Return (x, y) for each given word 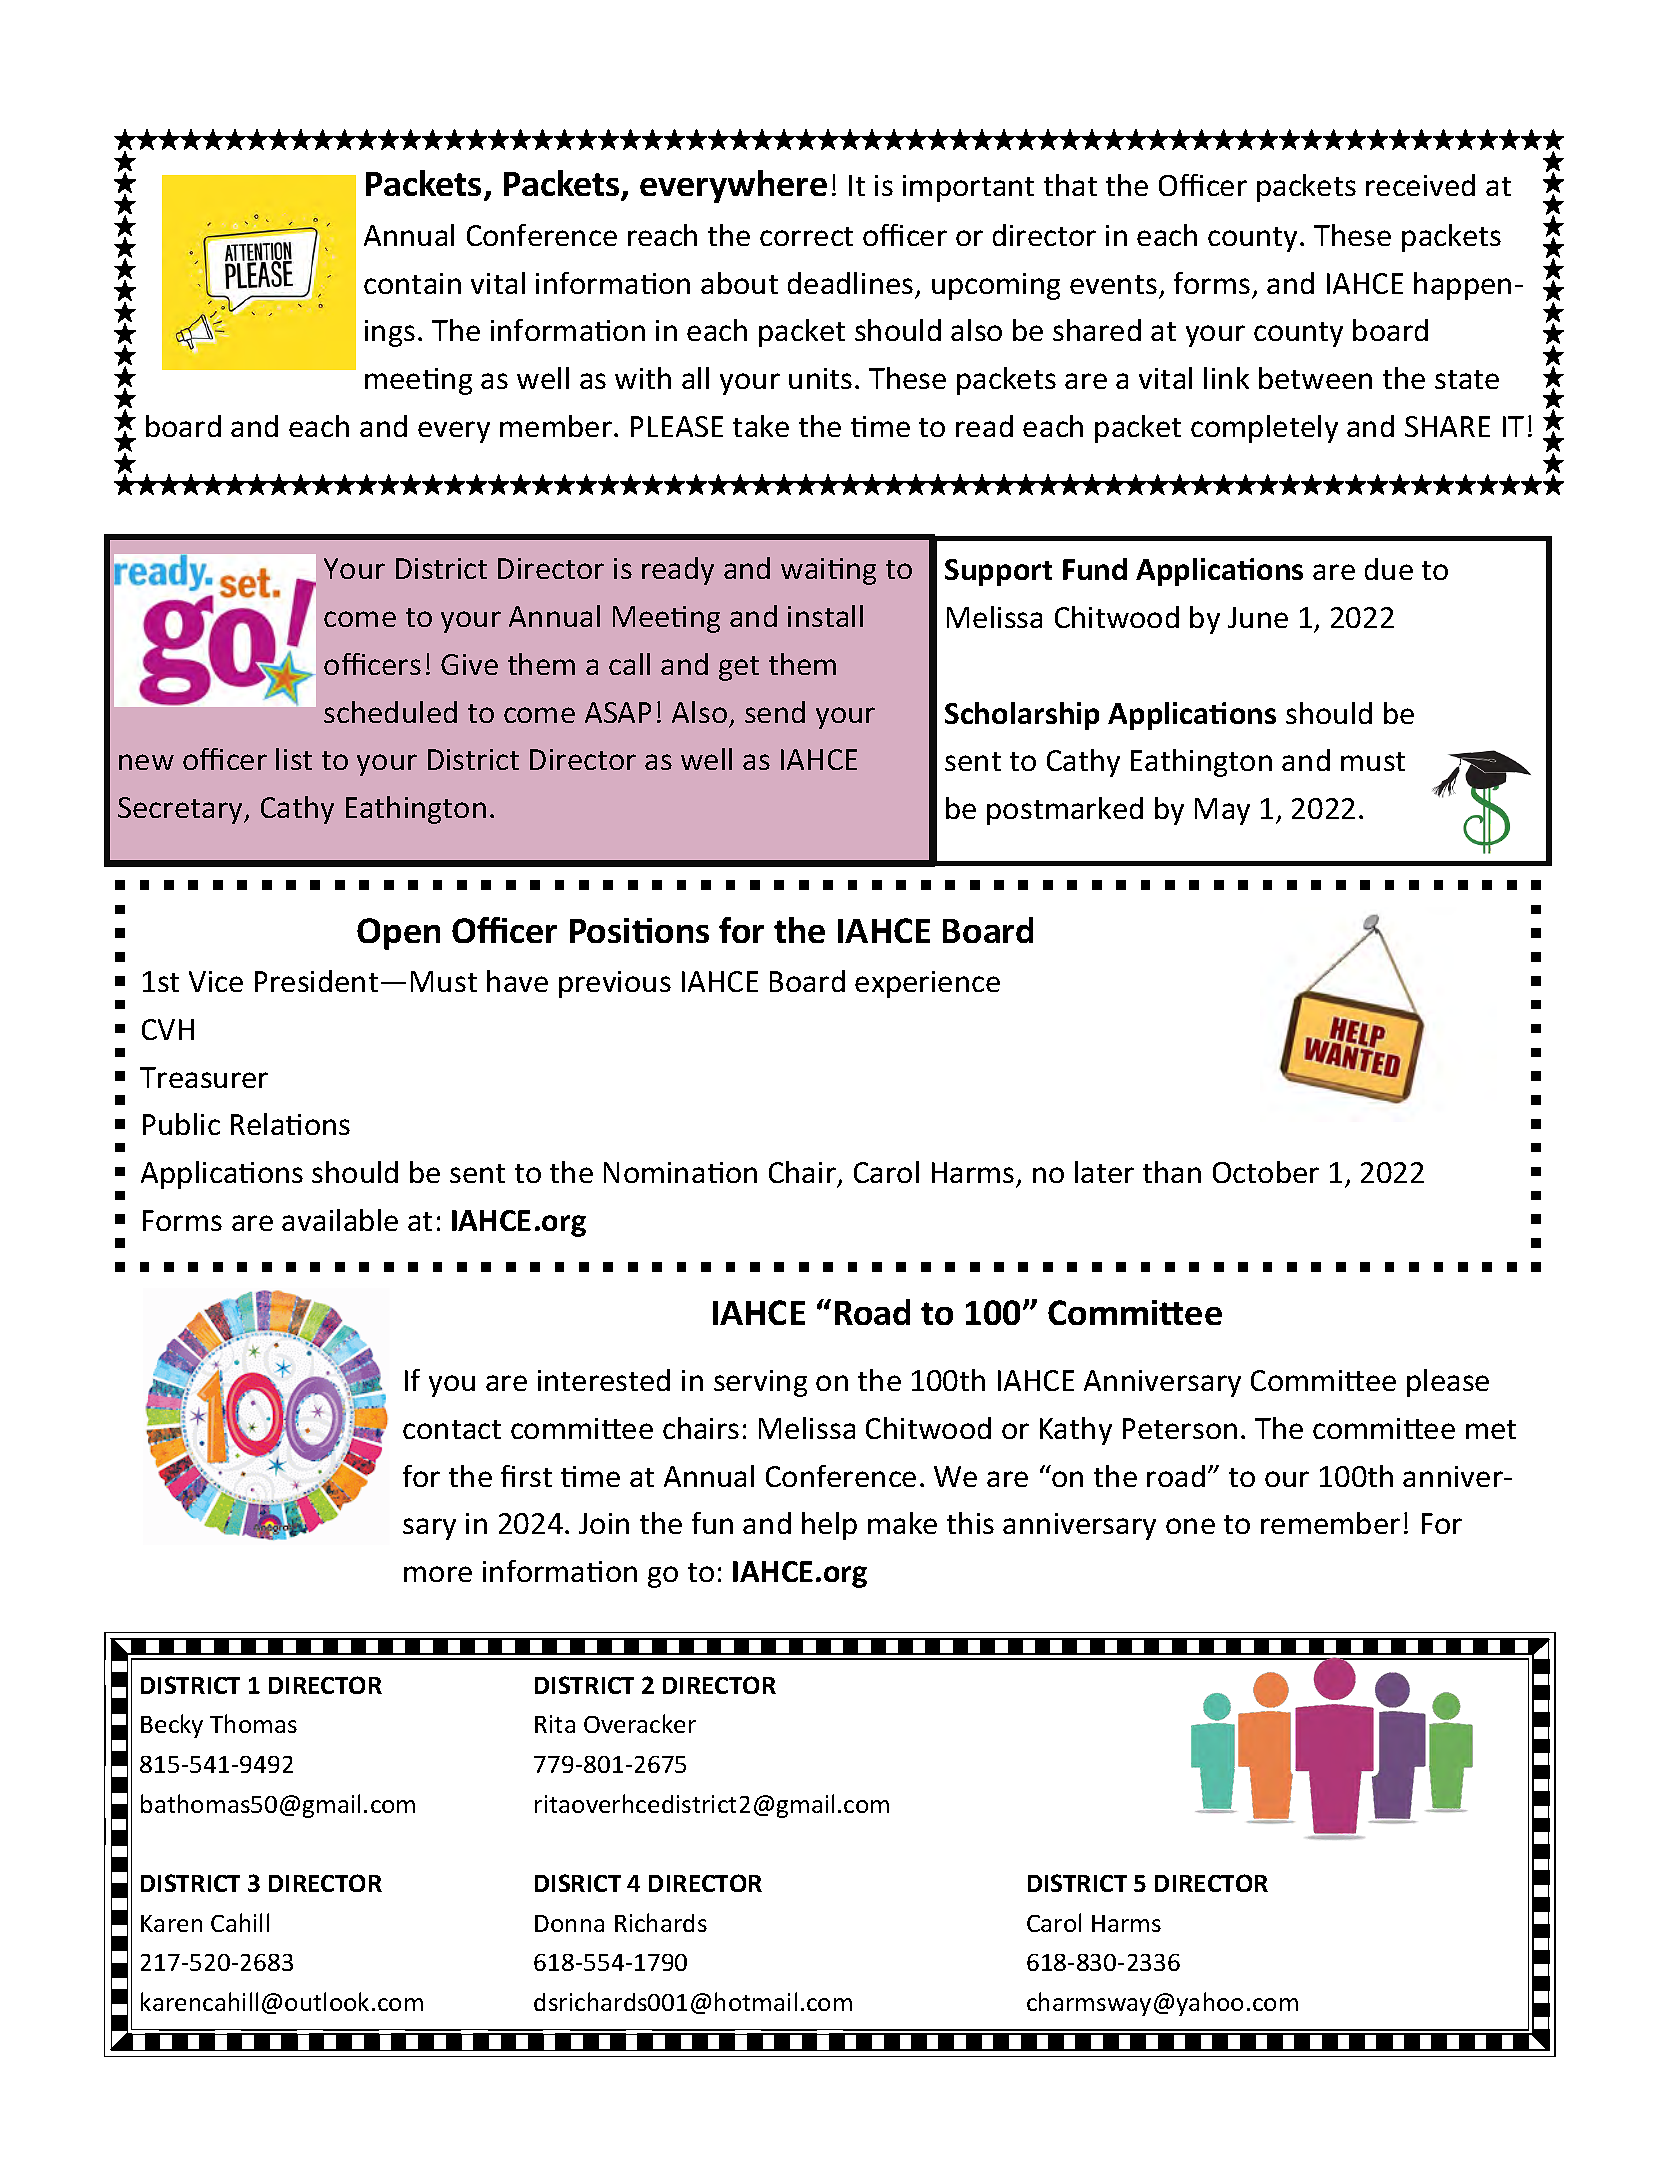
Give (469, 664)
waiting (828, 571)
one (1190, 1526)
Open (398, 934)
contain (412, 283)
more (438, 1574)
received (1420, 185)
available (340, 1220)
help (829, 1526)
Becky (172, 1726)
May (1222, 811)
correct (806, 236)
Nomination (680, 1172)
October (1266, 1172)
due (1389, 569)
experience (927, 984)
